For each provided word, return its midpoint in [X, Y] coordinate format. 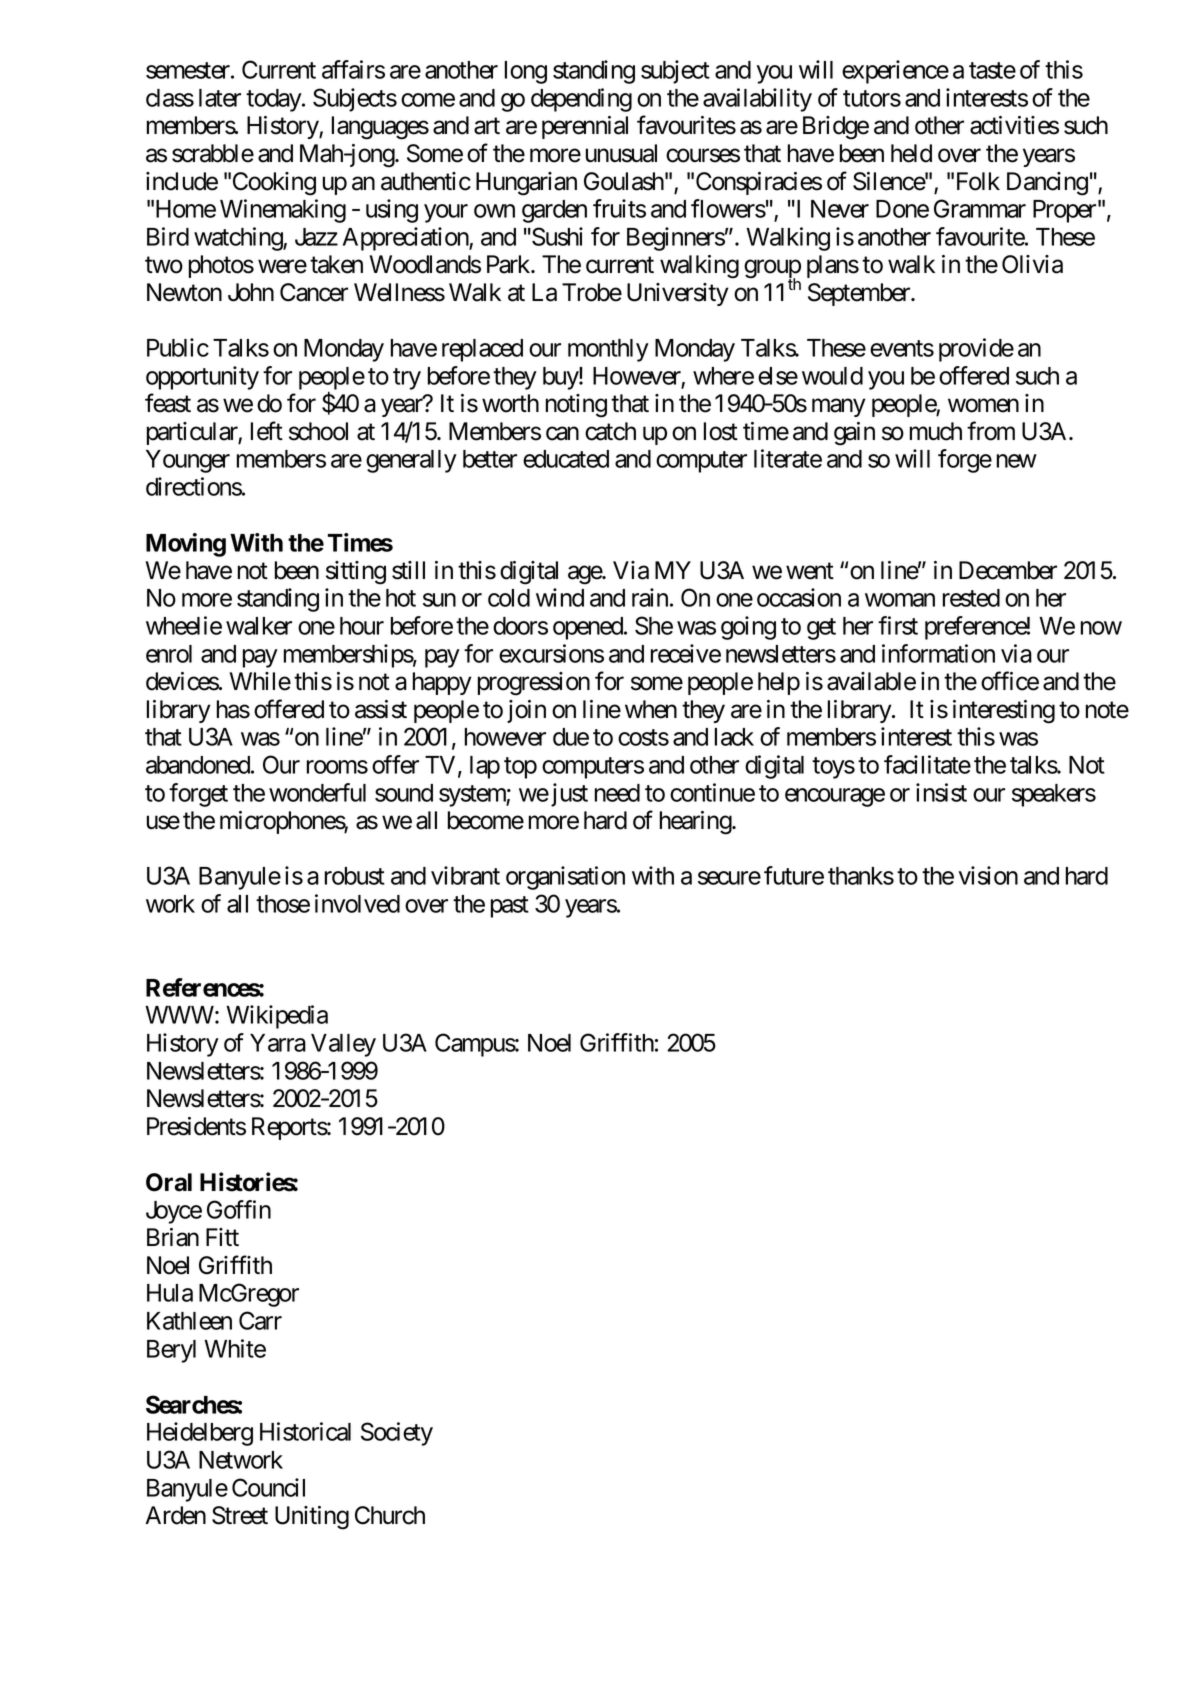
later [220, 98]
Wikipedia [277, 1017]
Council [268, 1487]
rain [650, 597]
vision [988, 875]
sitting [356, 573]
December [1008, 570]
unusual [621, 153]
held [911, 153]
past [510, 907]
